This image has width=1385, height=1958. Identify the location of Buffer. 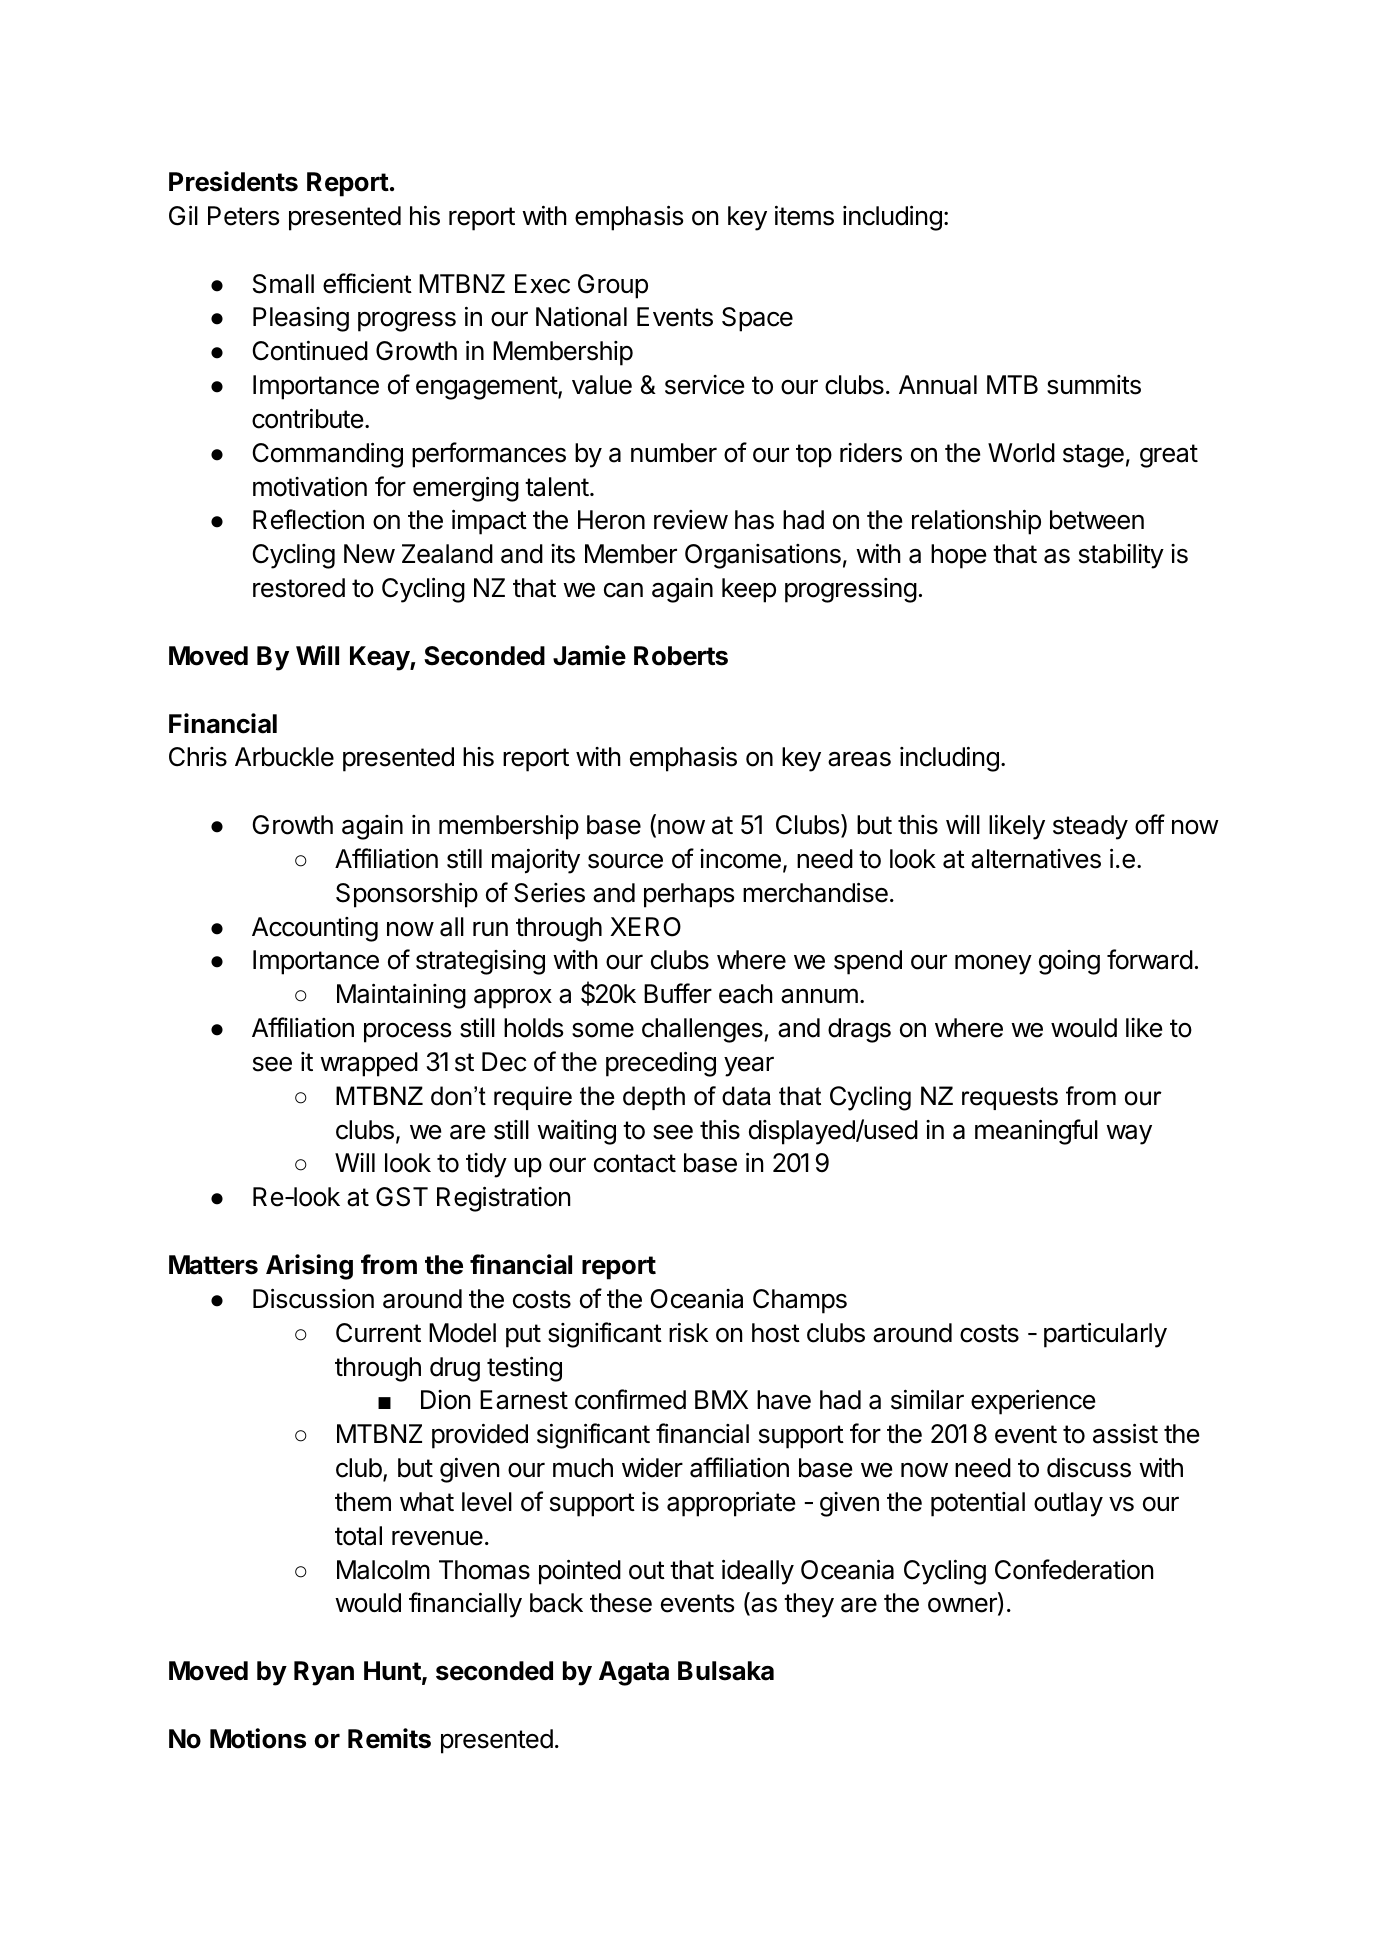
(678, 993).
